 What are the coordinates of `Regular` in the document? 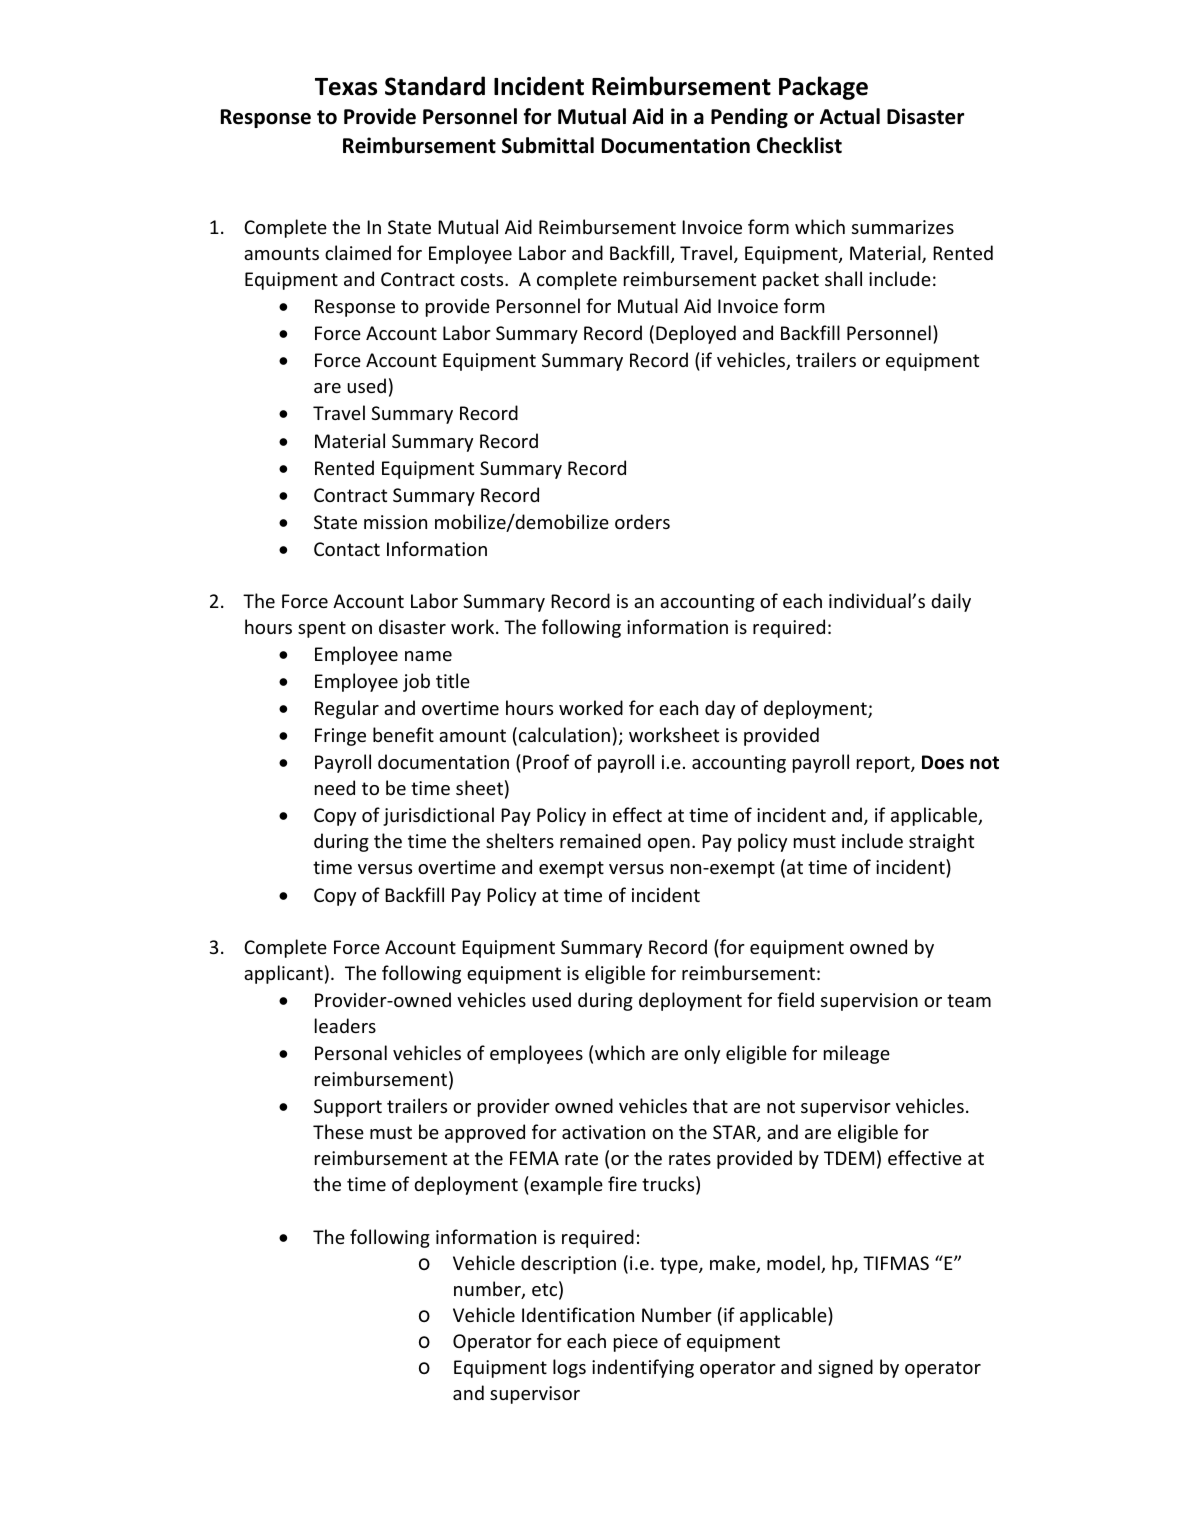 It's located at (347, 709).
